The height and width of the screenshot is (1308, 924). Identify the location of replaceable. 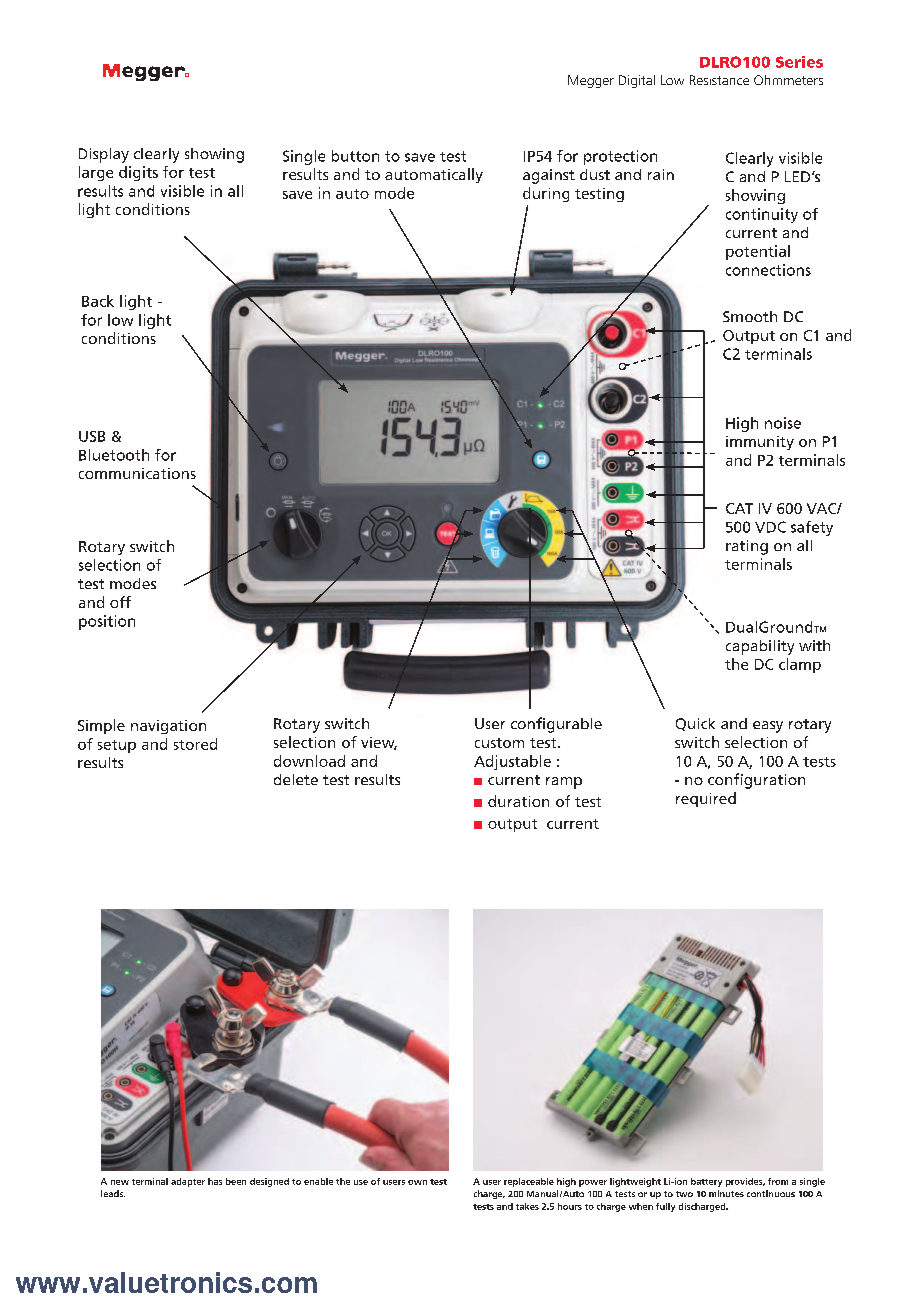
(529, 1182).
